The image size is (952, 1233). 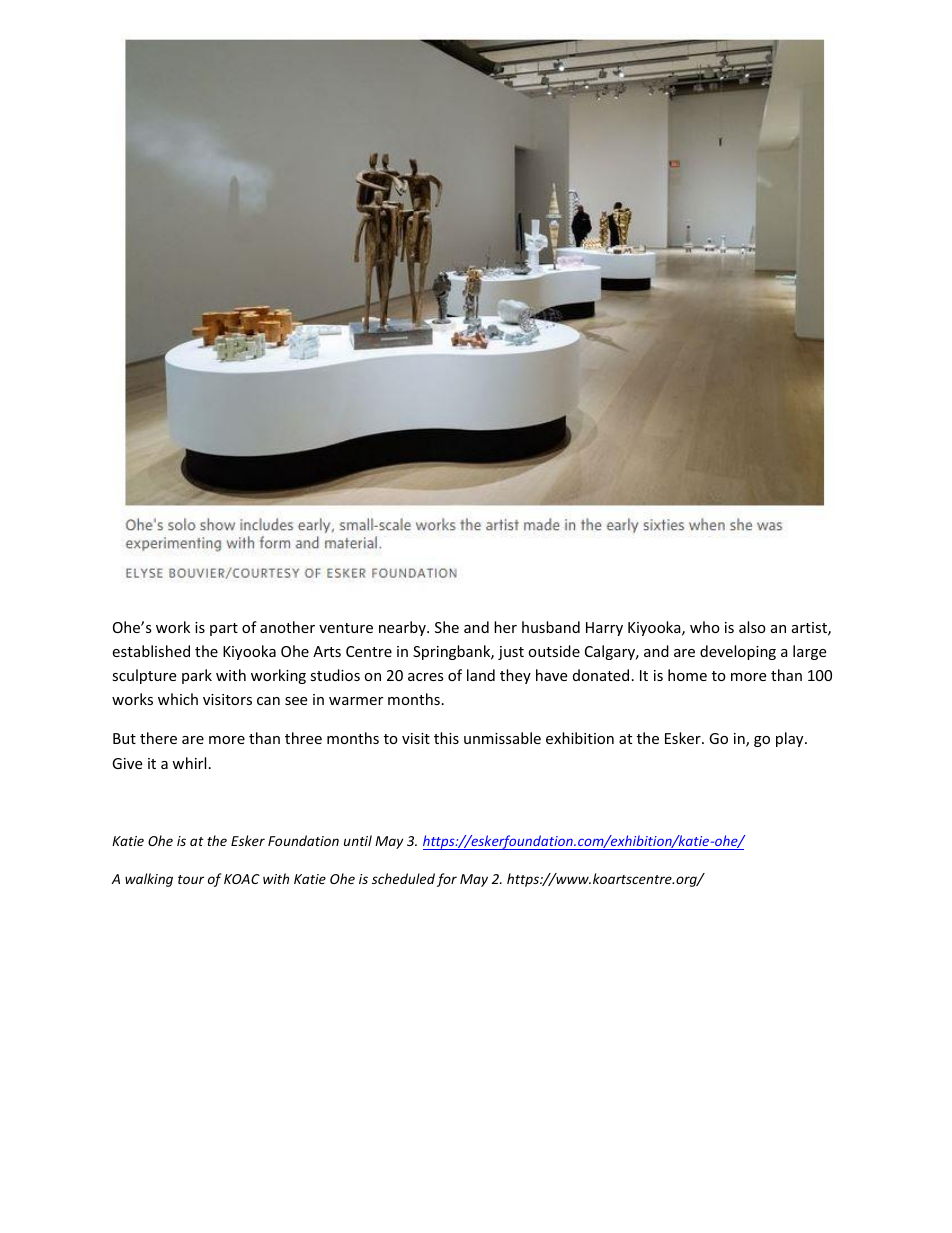 What do you see at coordinates (224, 629) in the page?
I see `part` at bounding box center [224, 629].
